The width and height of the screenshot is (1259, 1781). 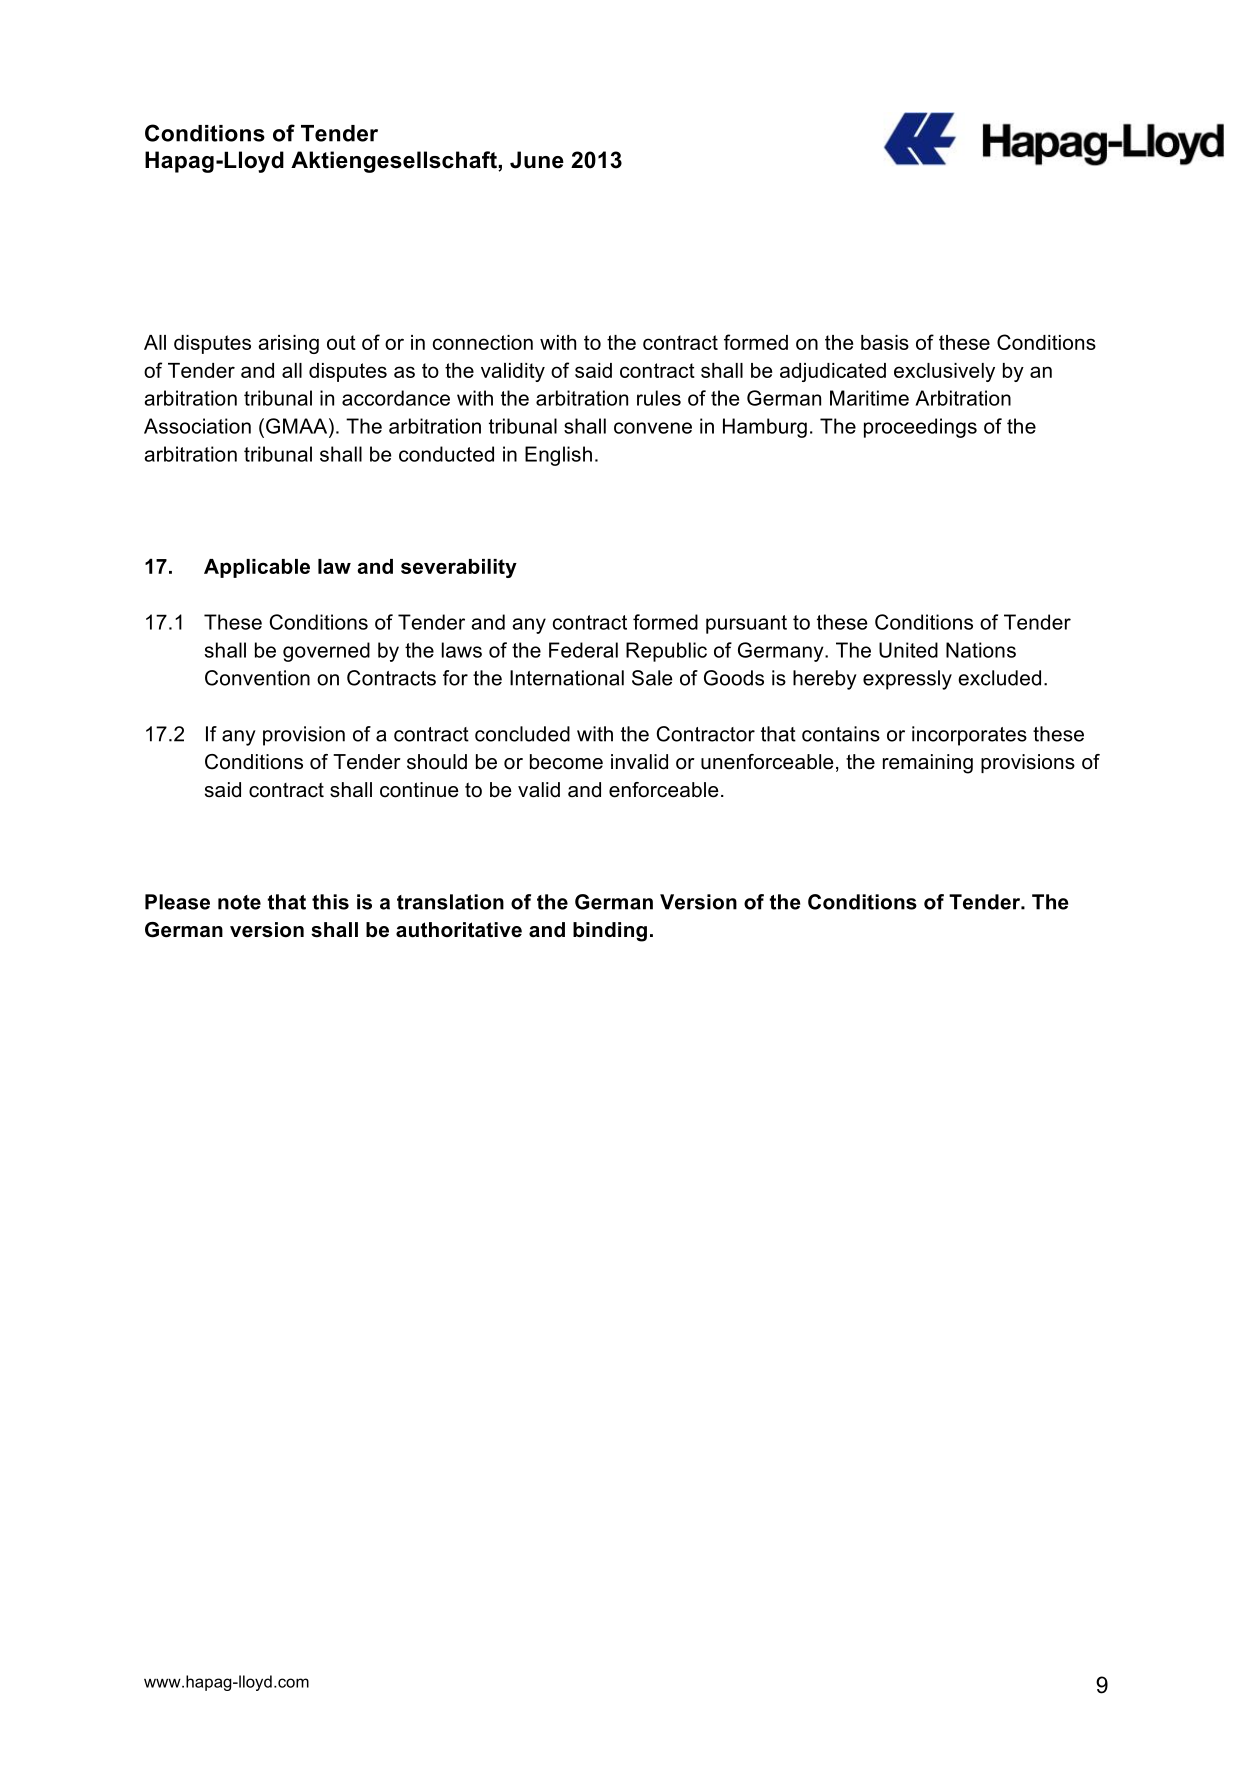 What do you see at coordinates (908, 650) in the screenshot?
I see `United` at bounding box center [908, 650].
